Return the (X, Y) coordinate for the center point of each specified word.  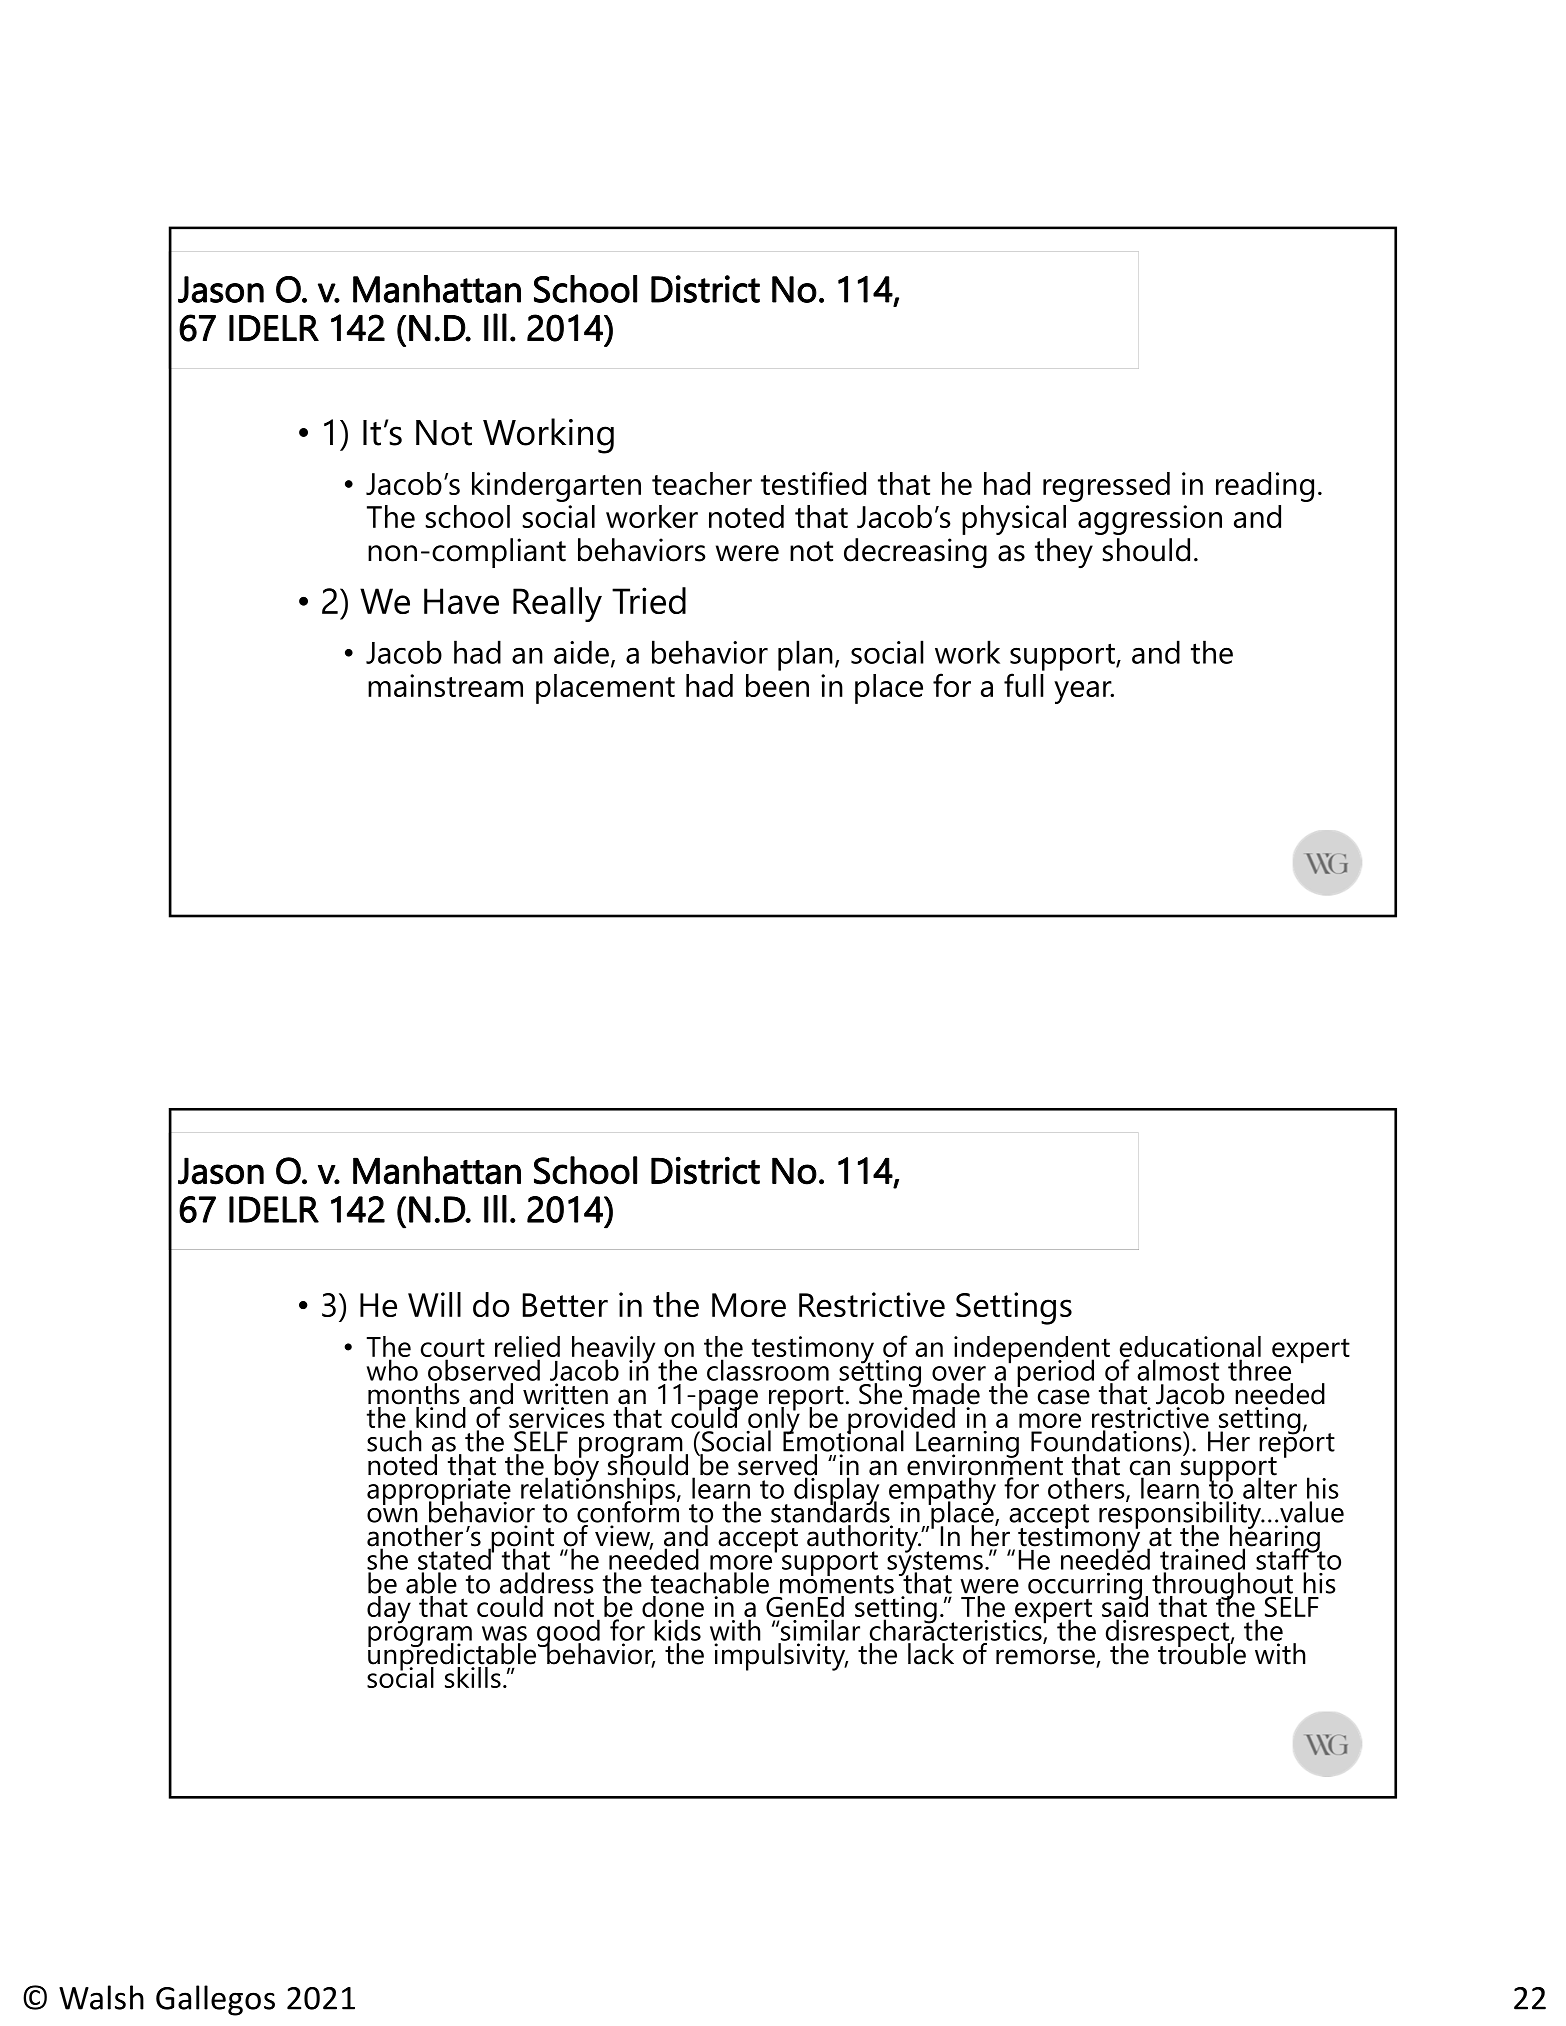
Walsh (101, 1997)
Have (461, 601)
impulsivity (781, 1657)
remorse (1046, 1658)
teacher (702, 483)
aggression (1150, 520)
